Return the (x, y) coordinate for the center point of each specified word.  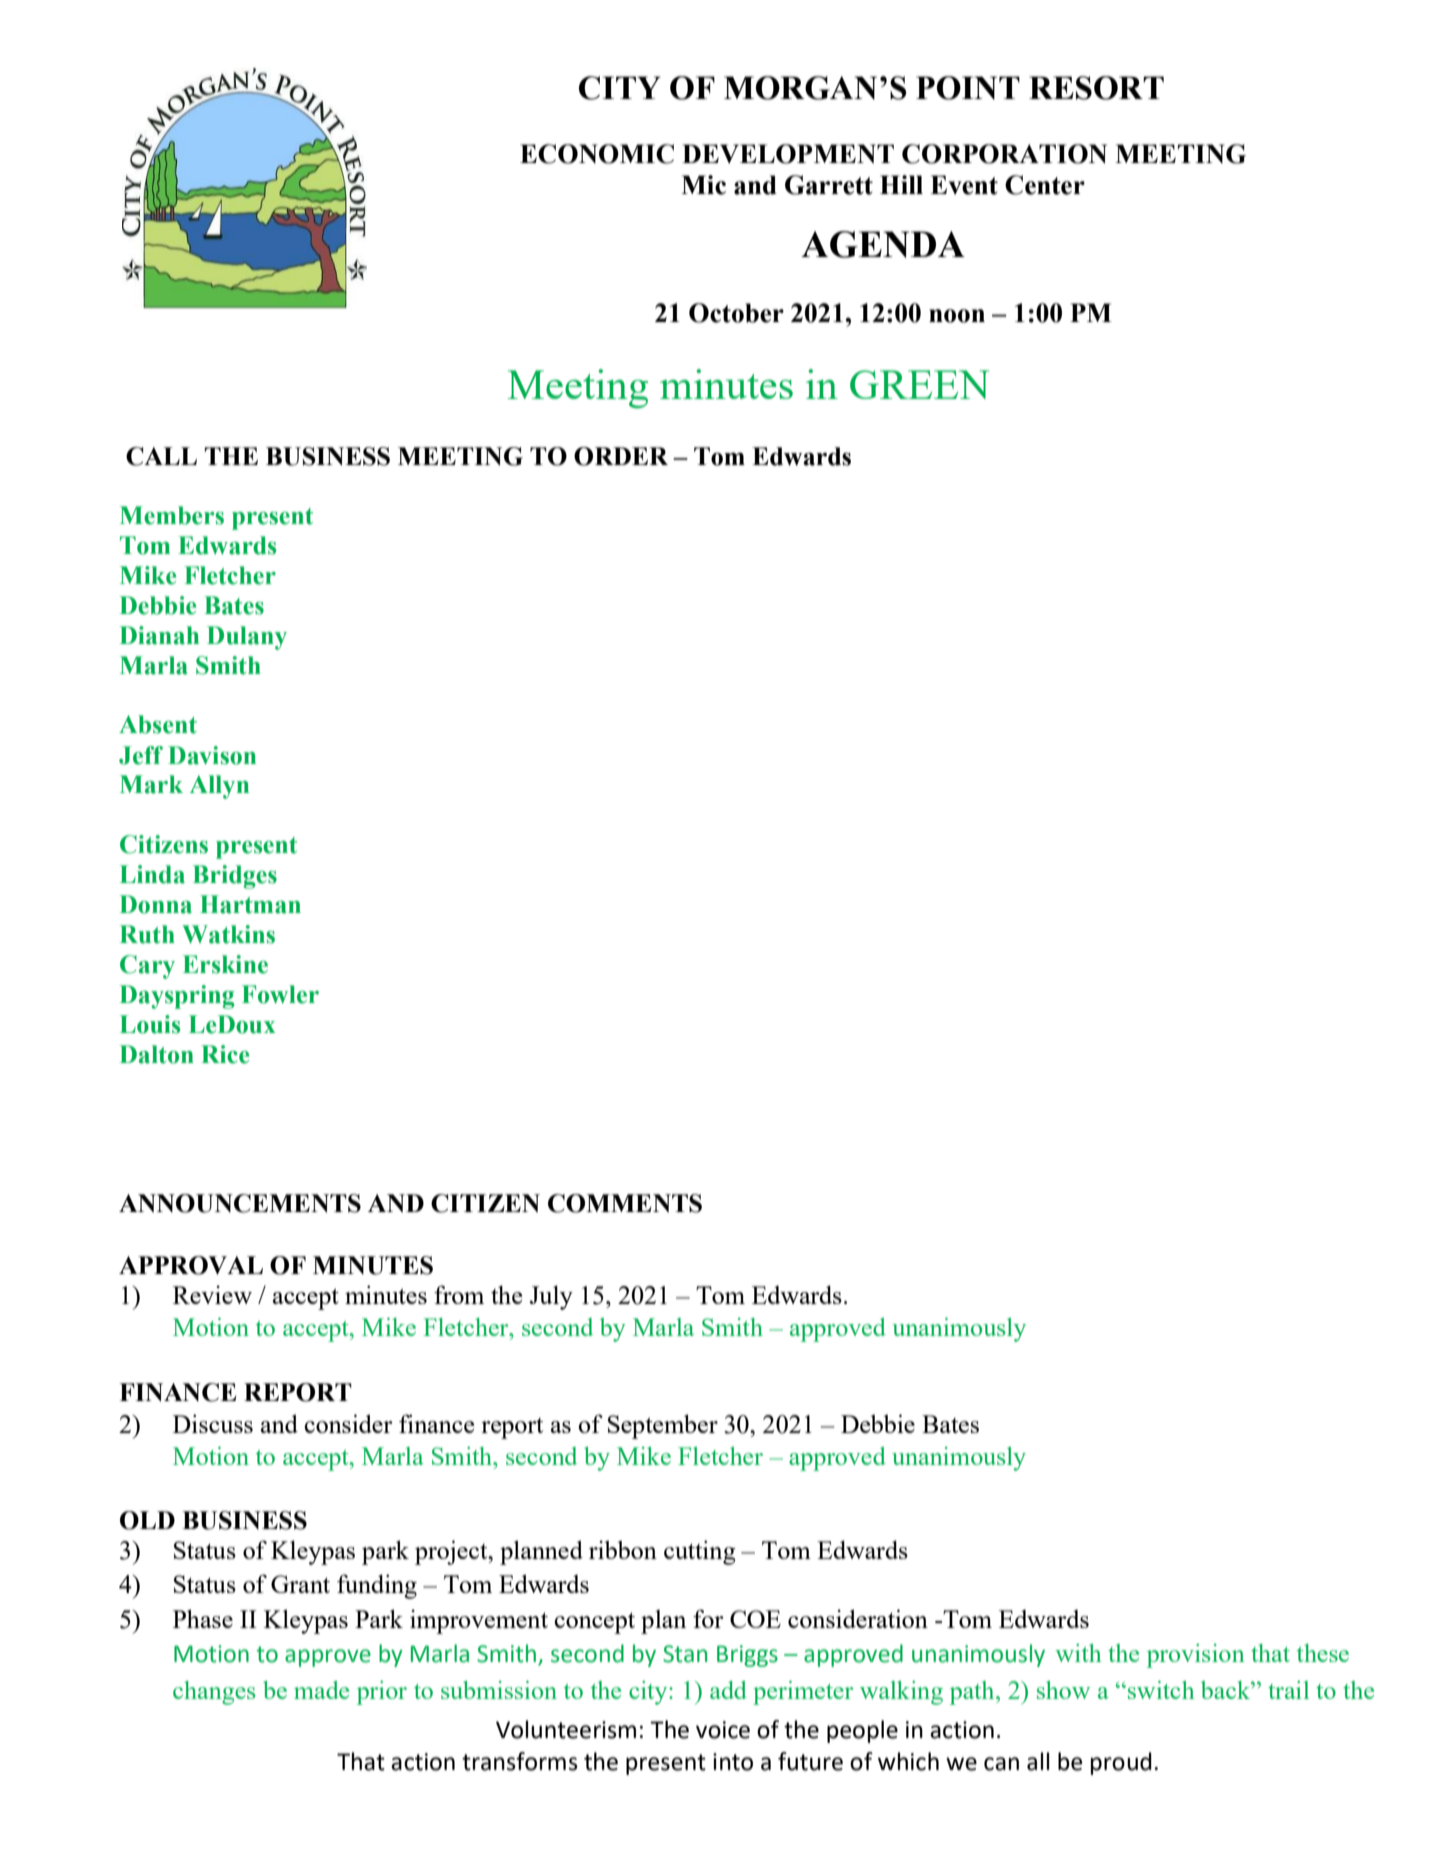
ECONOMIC (597, 154)
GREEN (919, 384)
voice (723, 1730)
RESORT (1096, 88)
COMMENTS (625, 1203)
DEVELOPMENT (788, 154)
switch (1161, 1690)
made (321, 1690)
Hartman (250, 904)
